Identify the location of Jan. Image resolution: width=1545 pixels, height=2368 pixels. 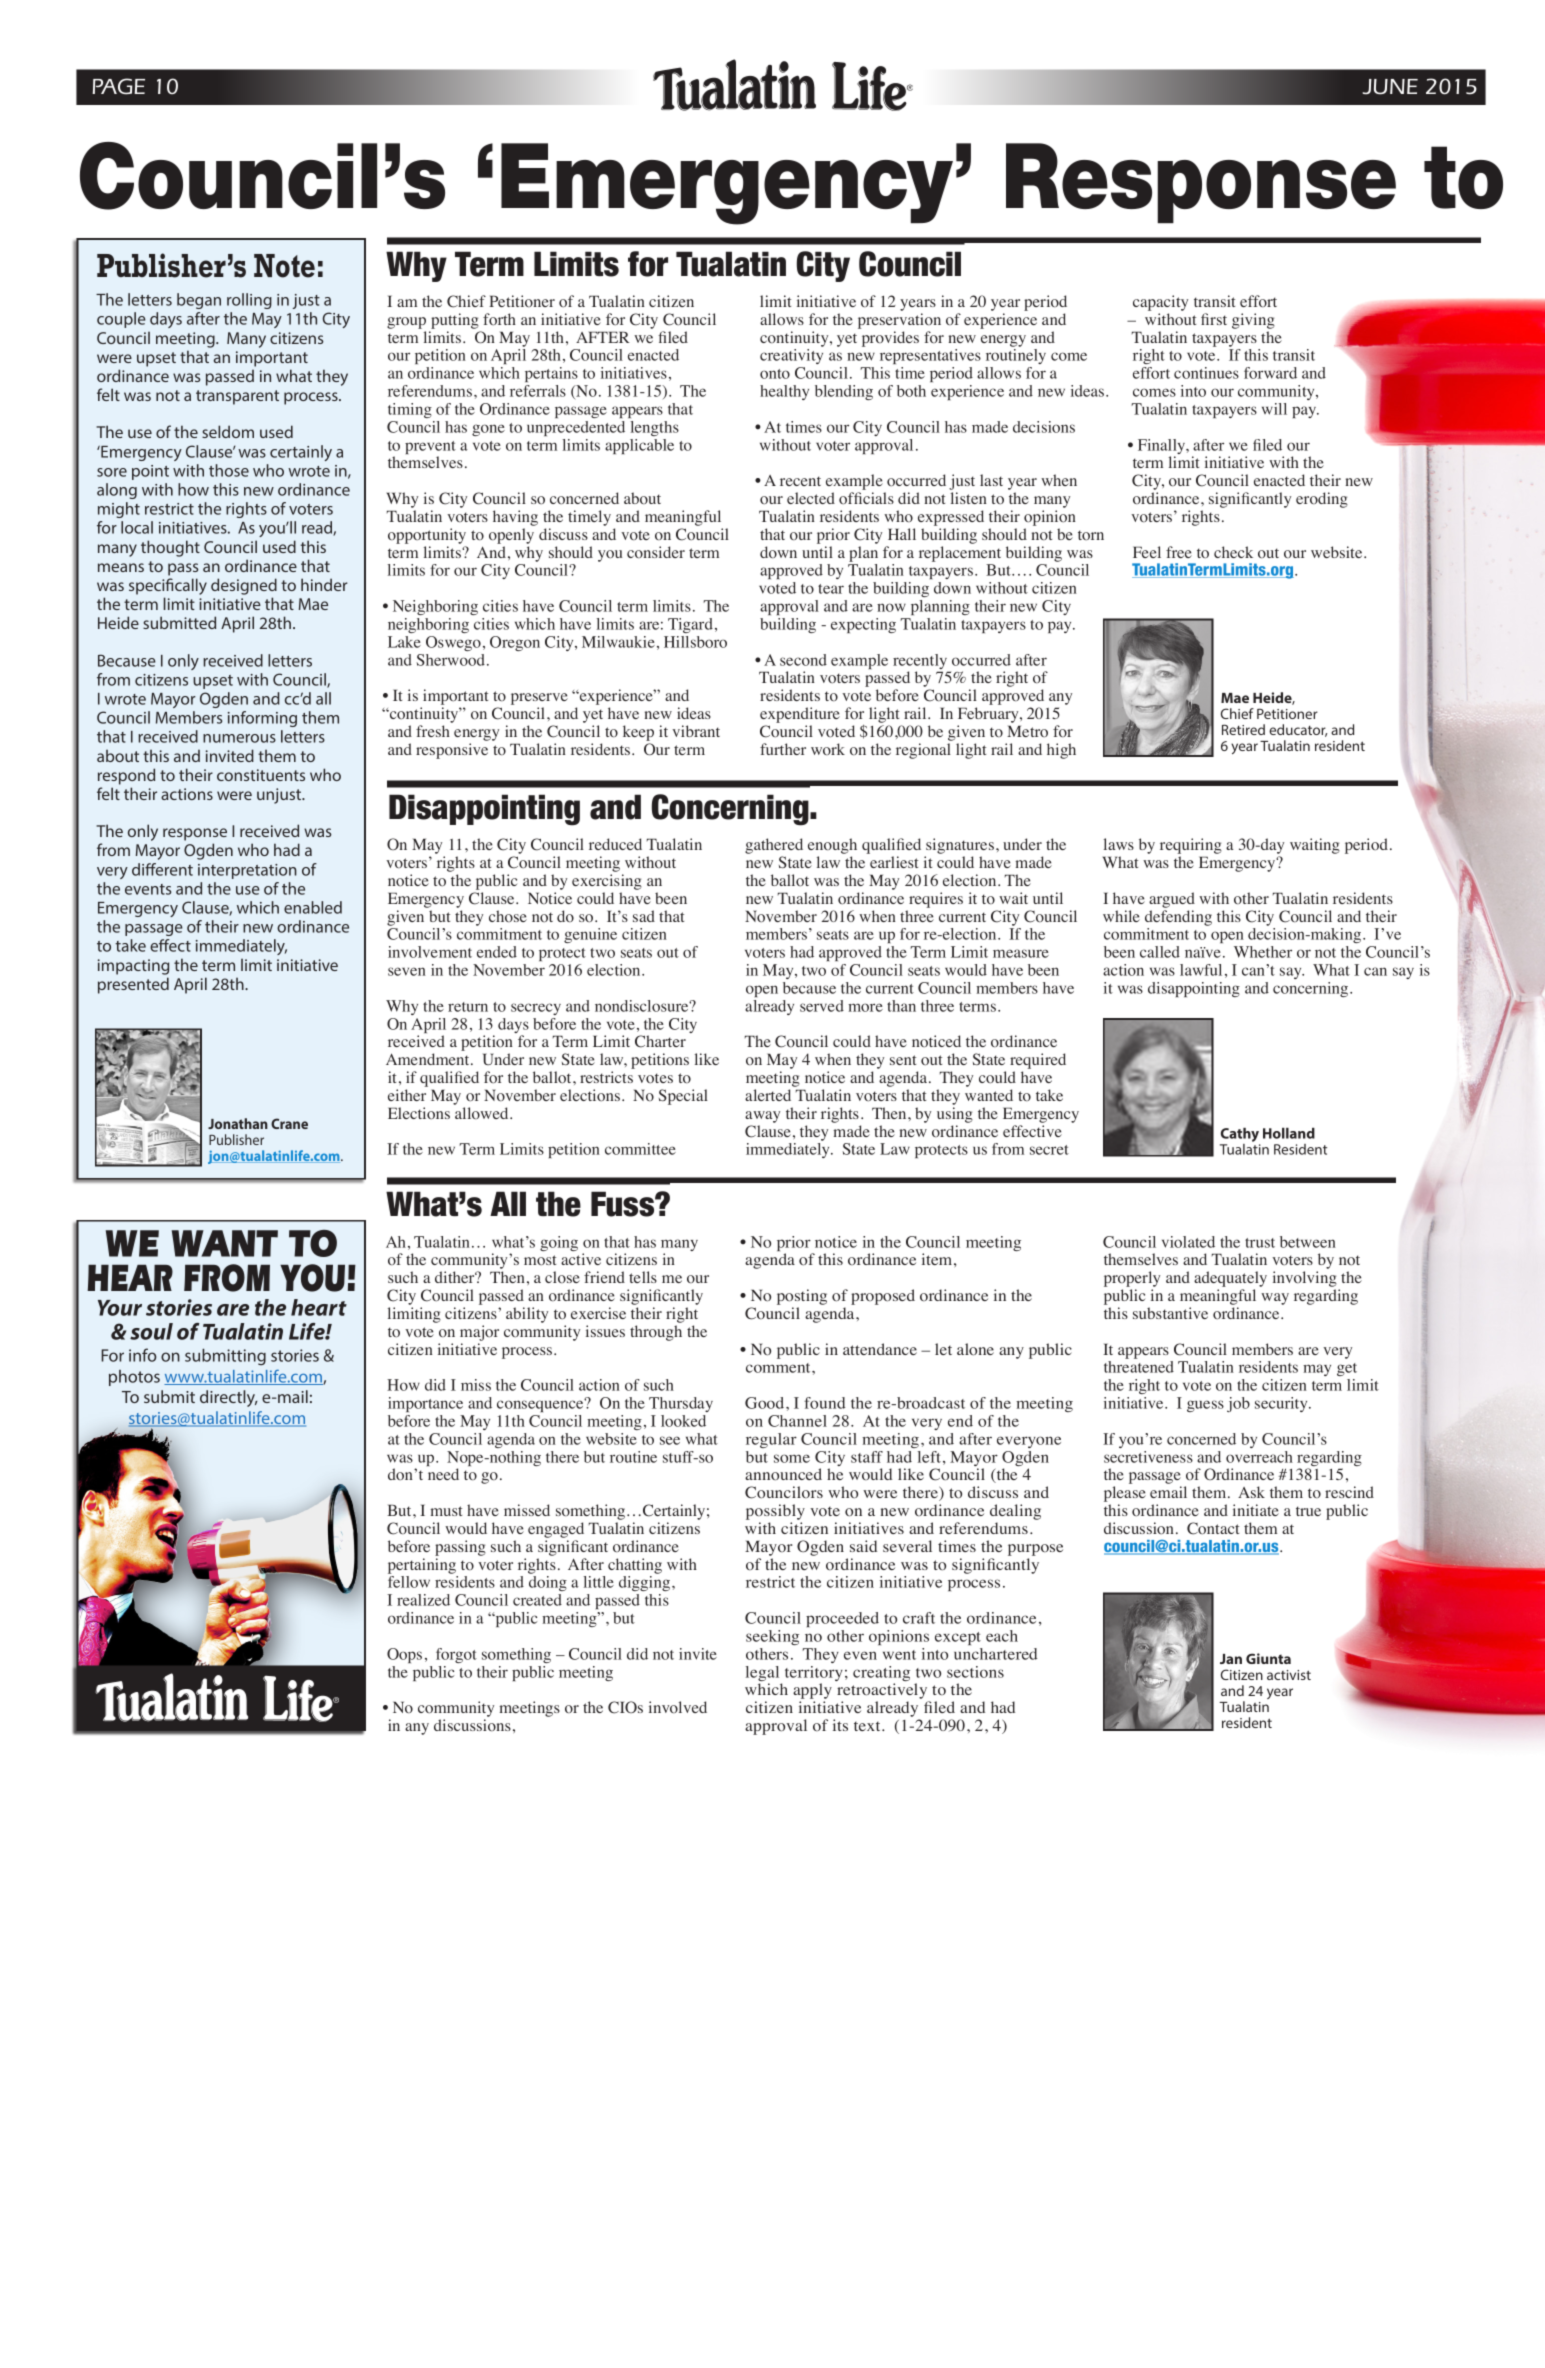
(1231, 1659).
